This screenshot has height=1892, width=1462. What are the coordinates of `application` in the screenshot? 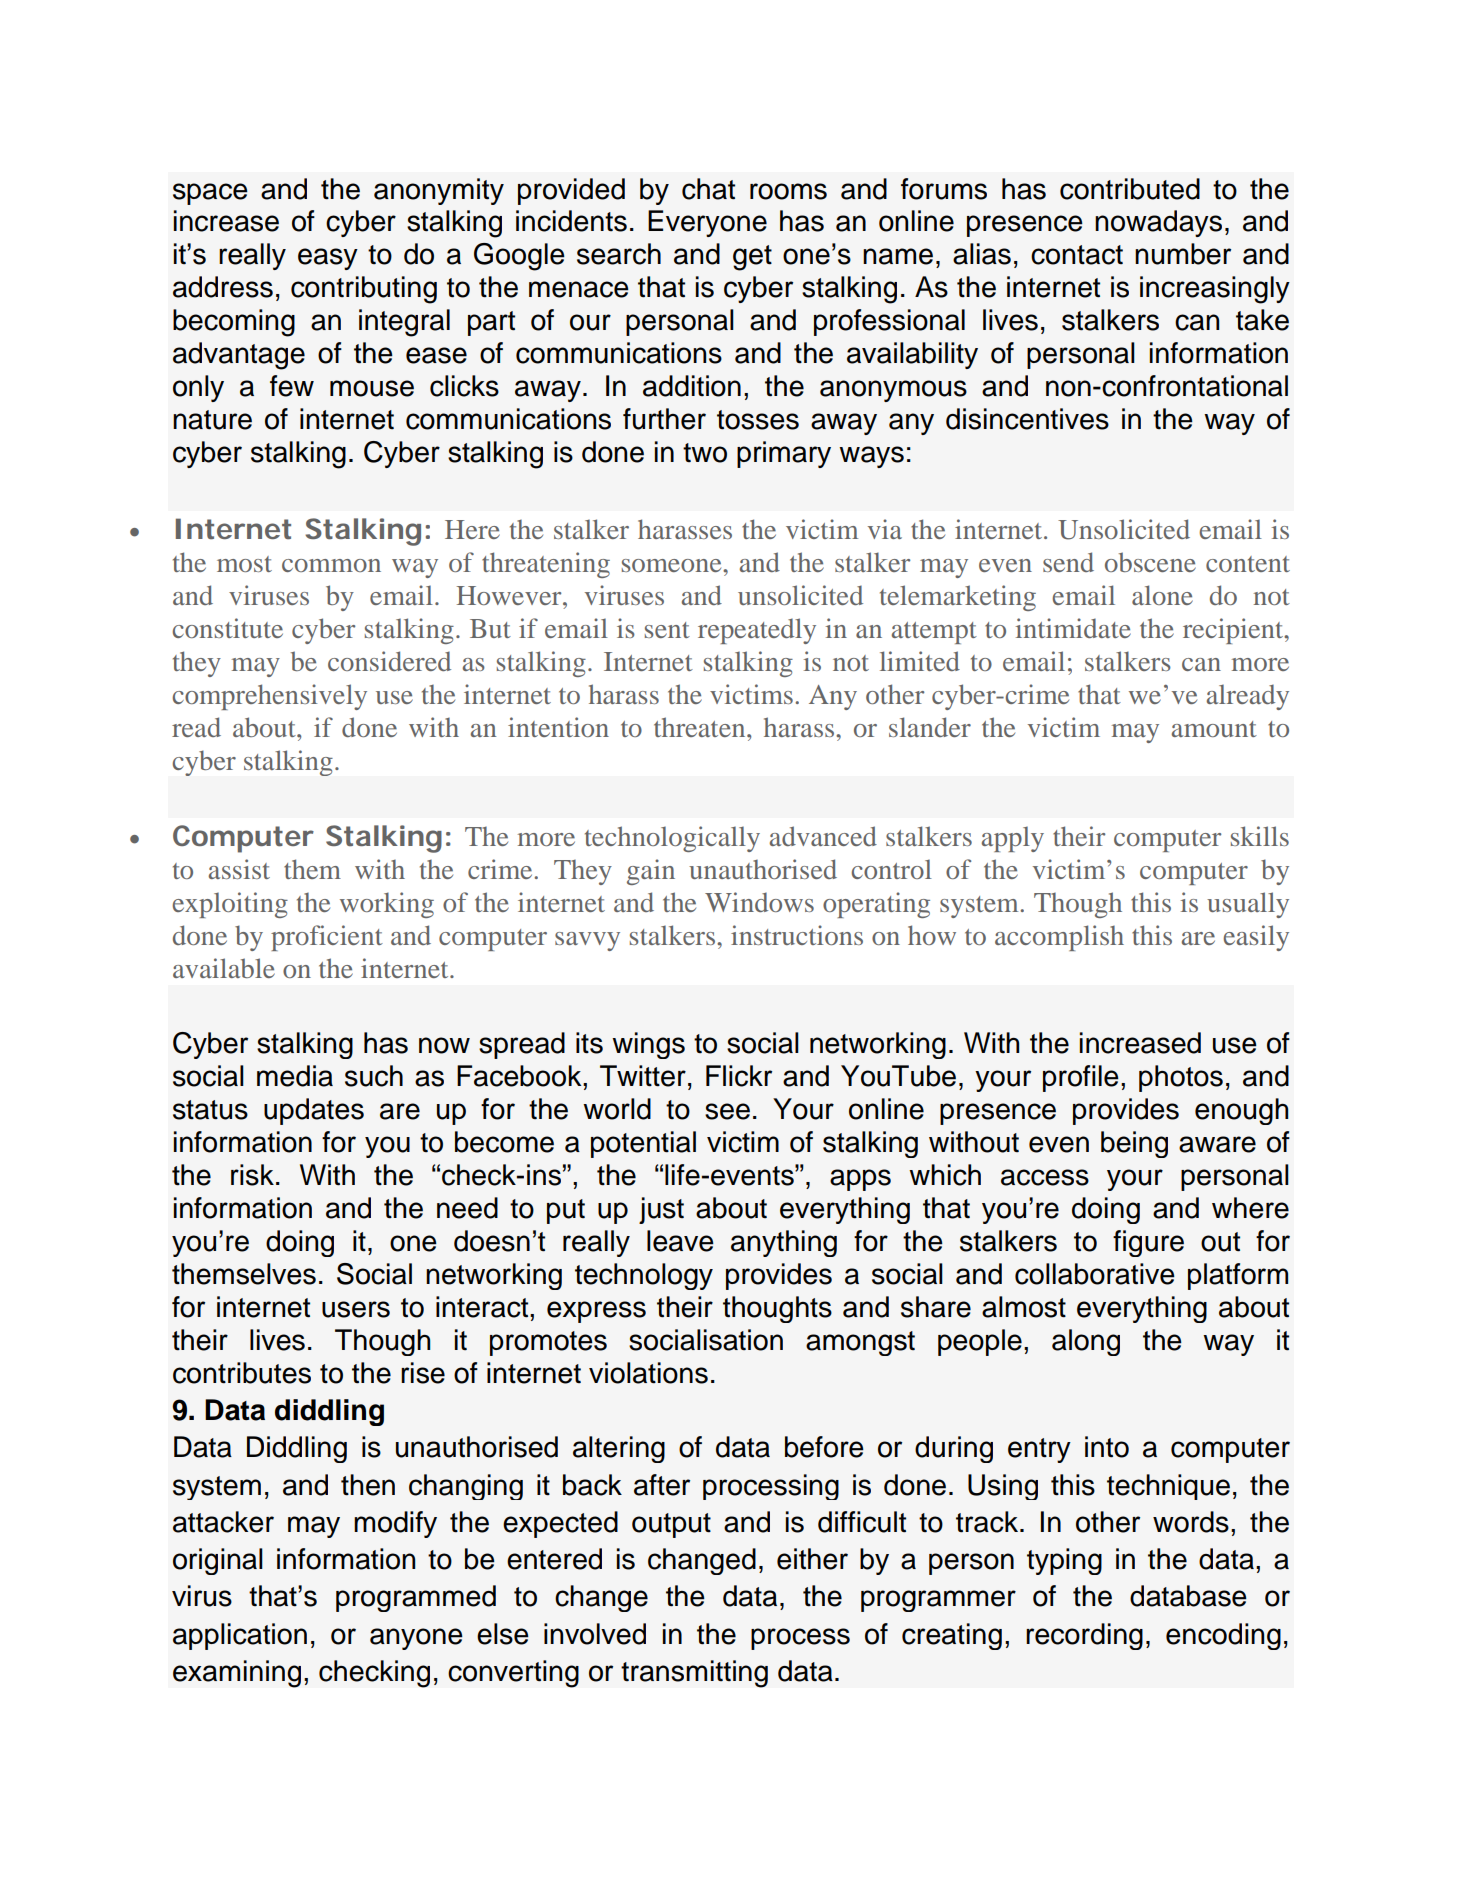 It's located at (240, 1636).
